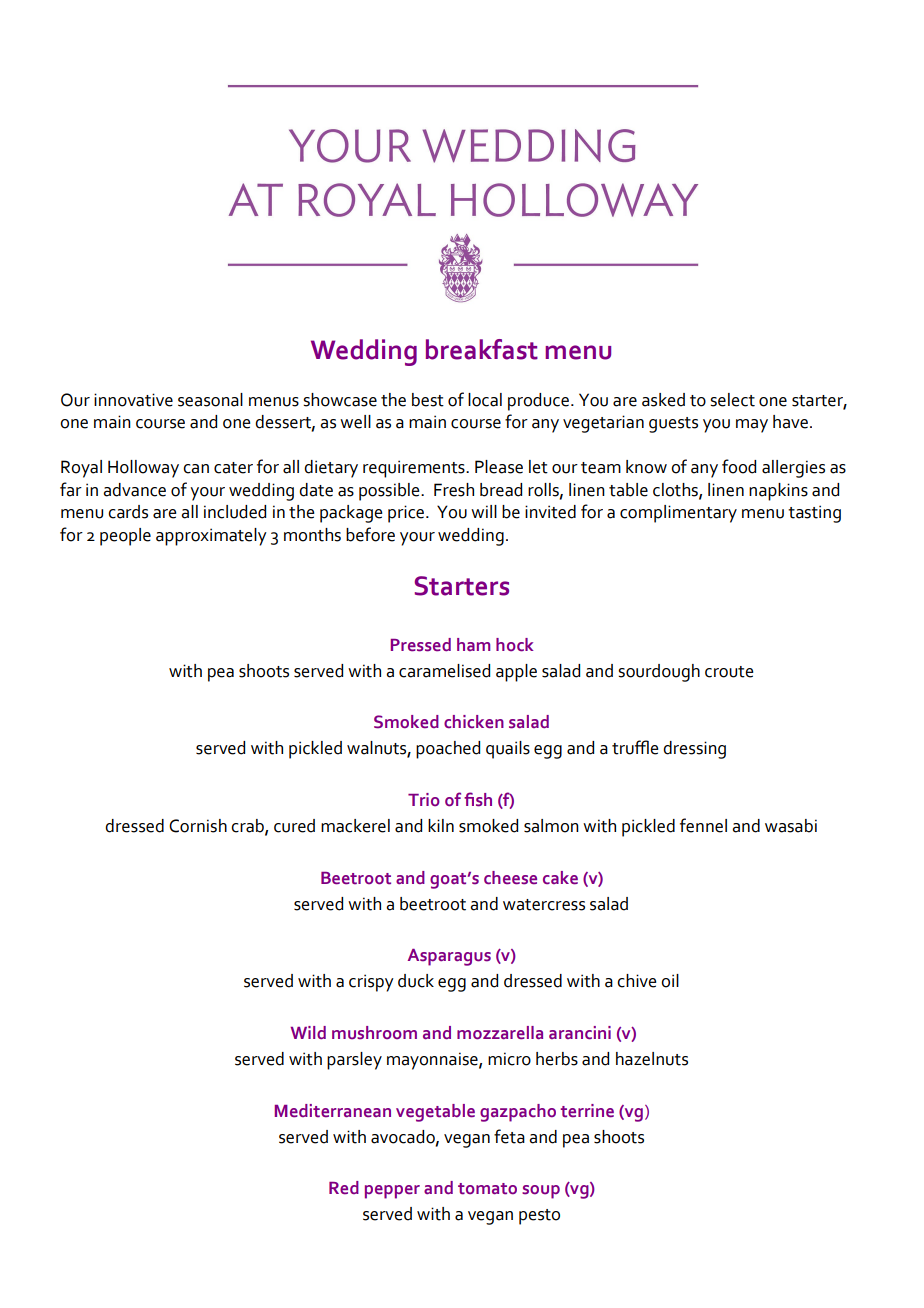  Describe the element at coordinates (421, 645) in the document. I see `Pressed` at that location.
